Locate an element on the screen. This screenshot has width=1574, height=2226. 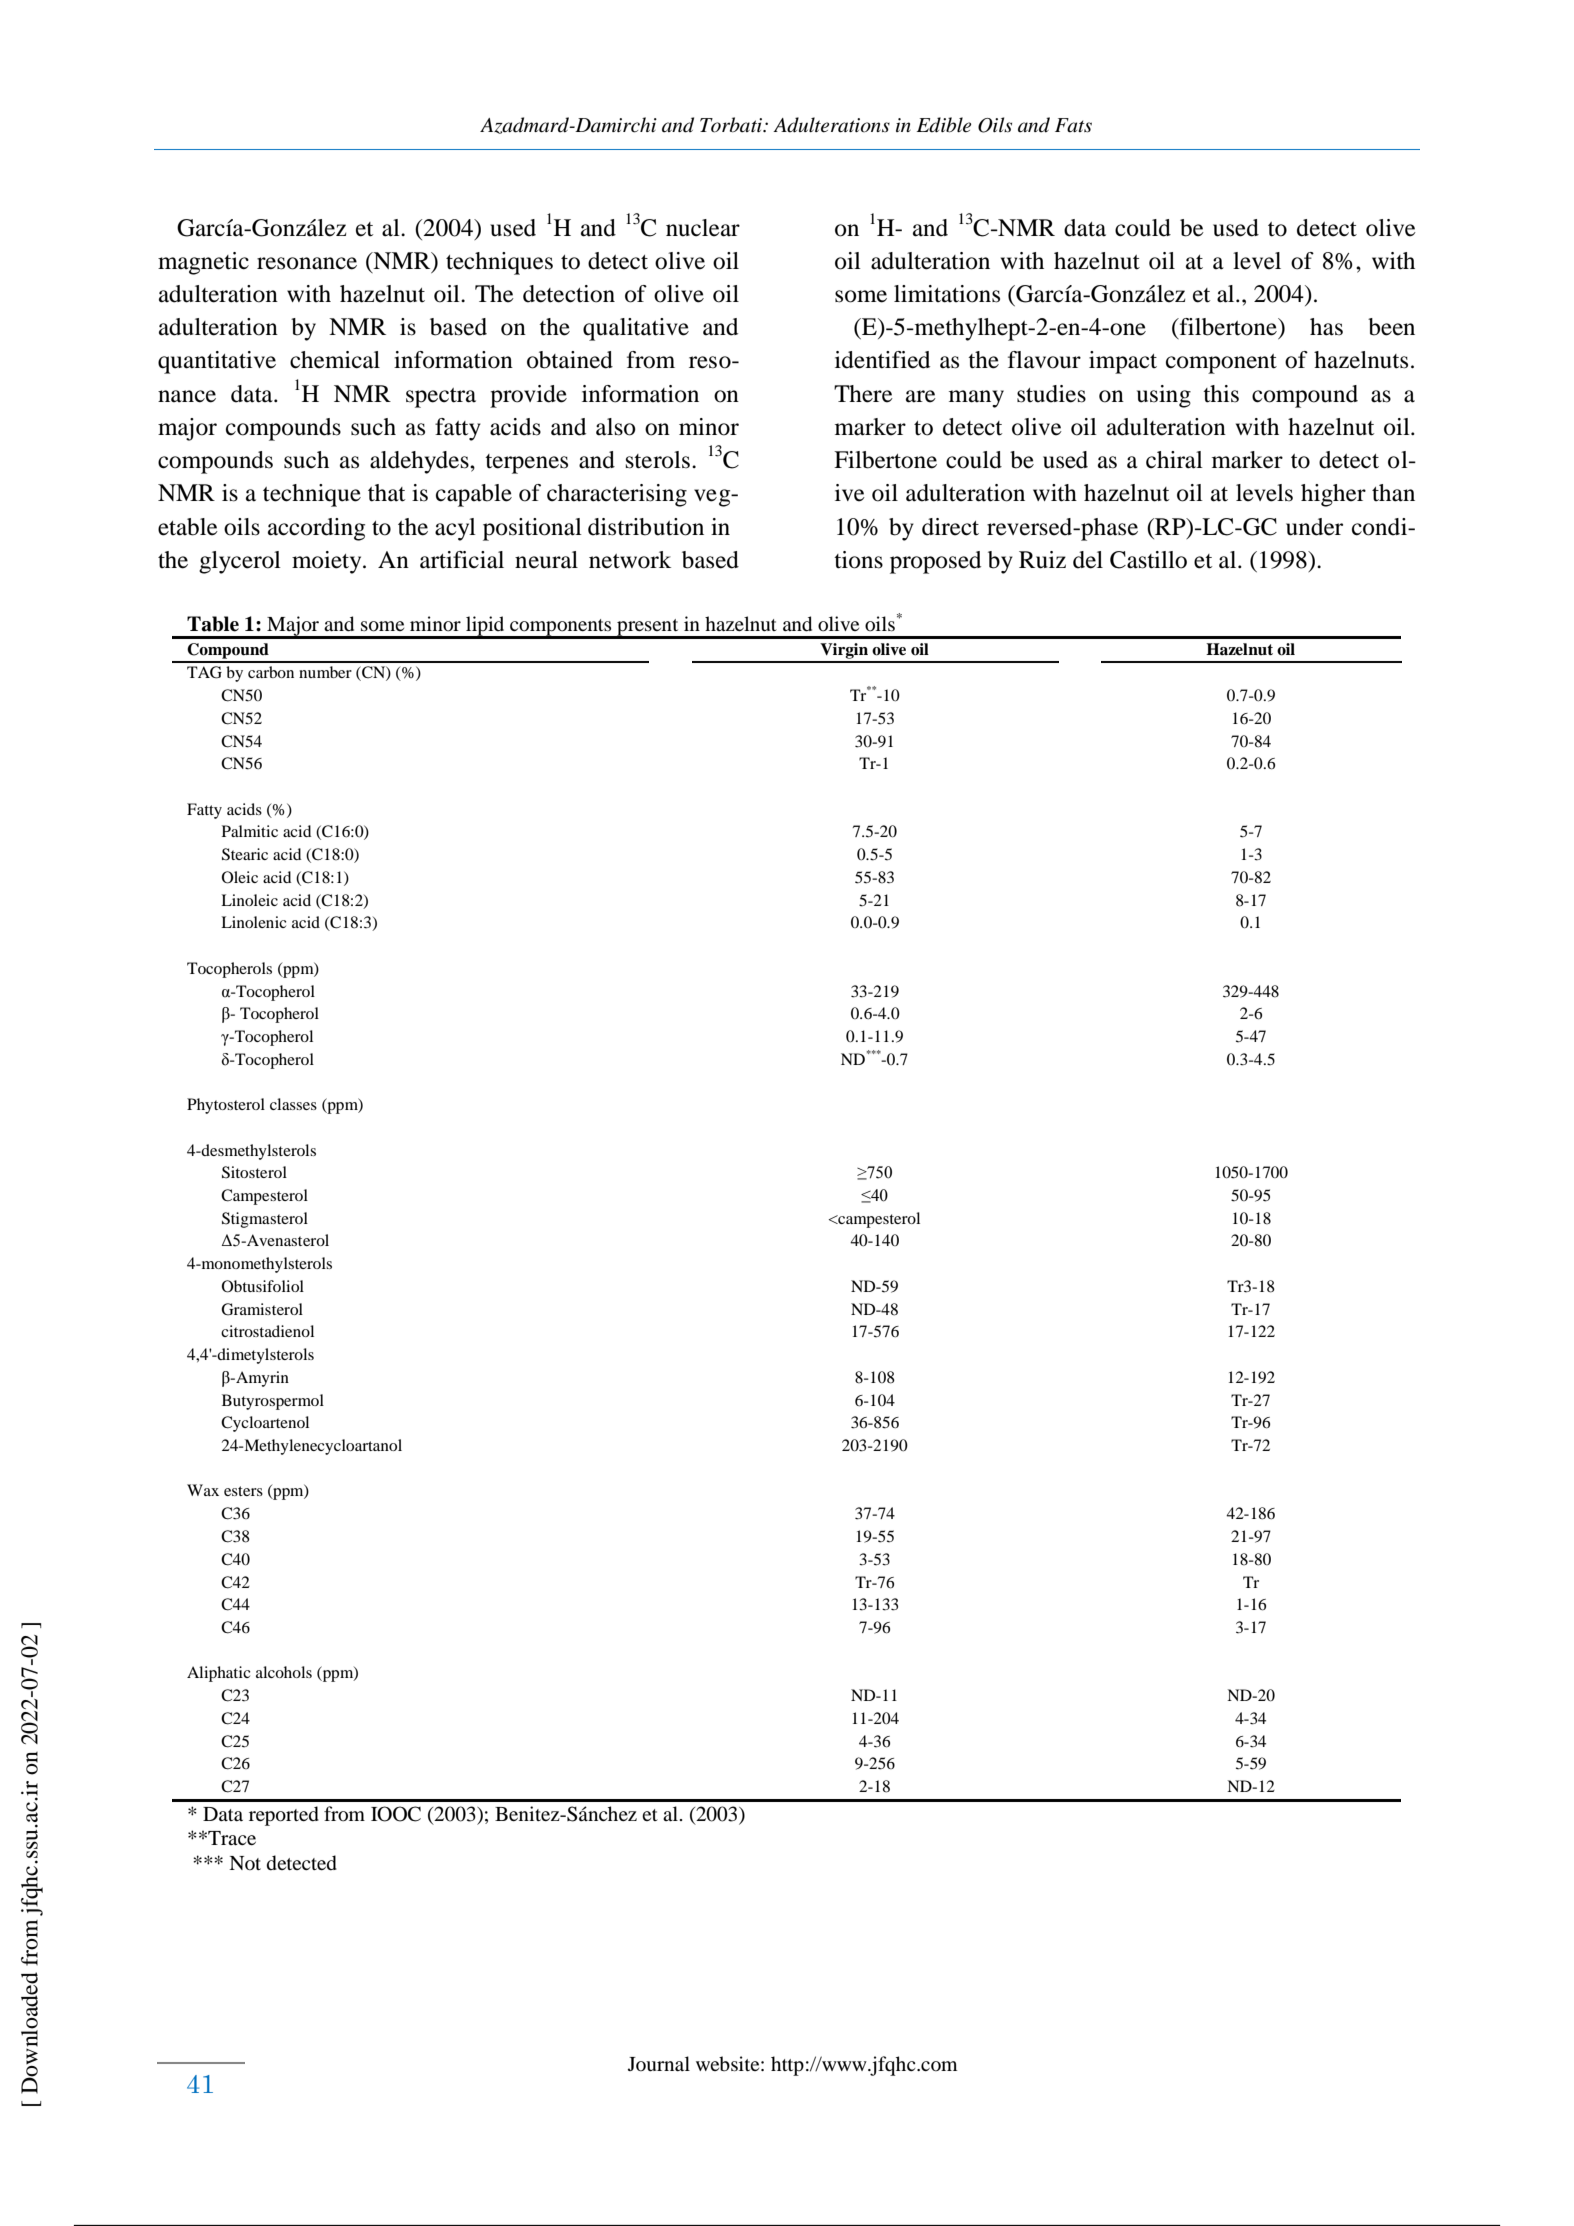
Not is located at coordinates (245, 1863).
